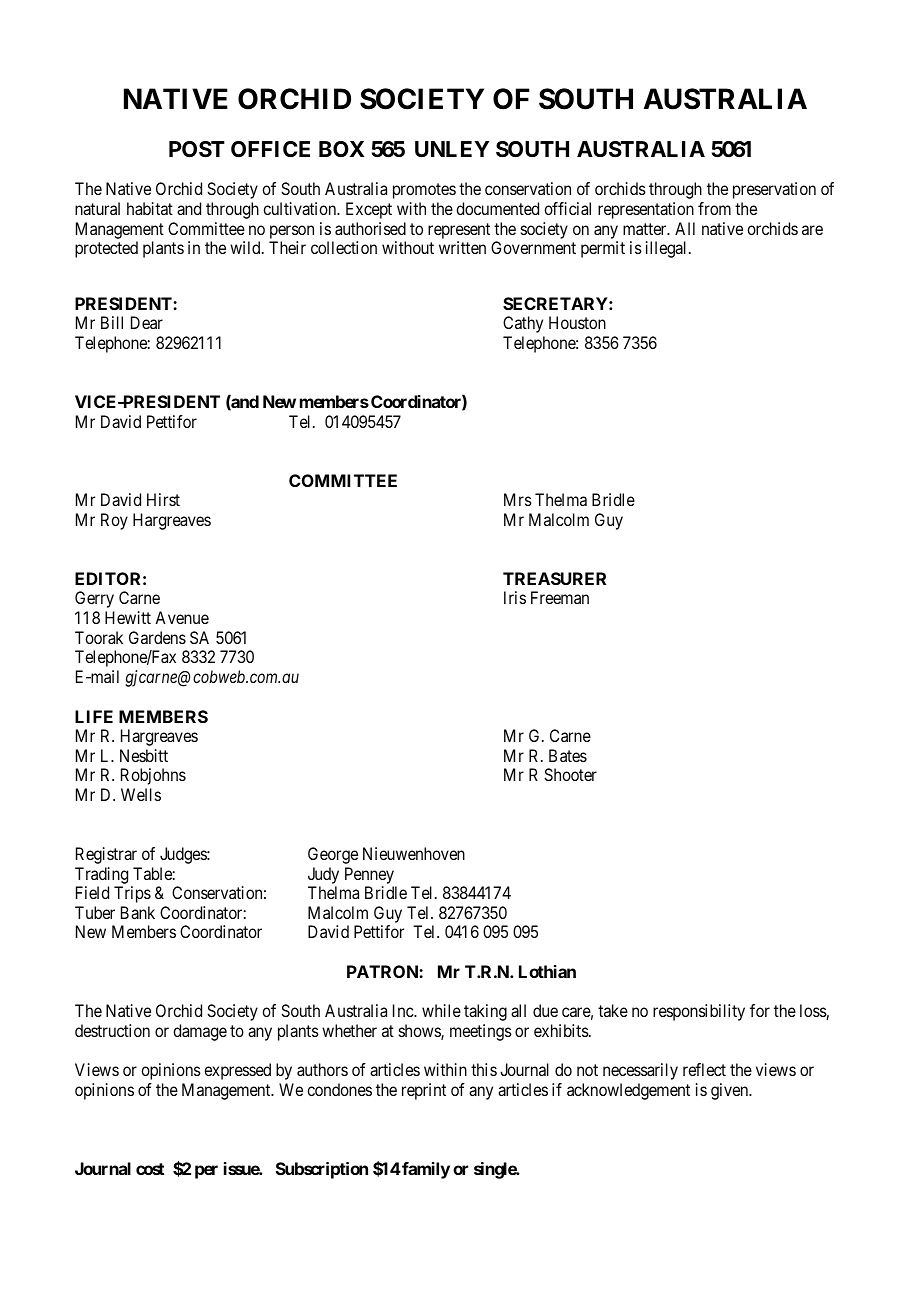  Describe the element at coordinates (150, 1169) in the screenshot. I see `cost` at that location.
